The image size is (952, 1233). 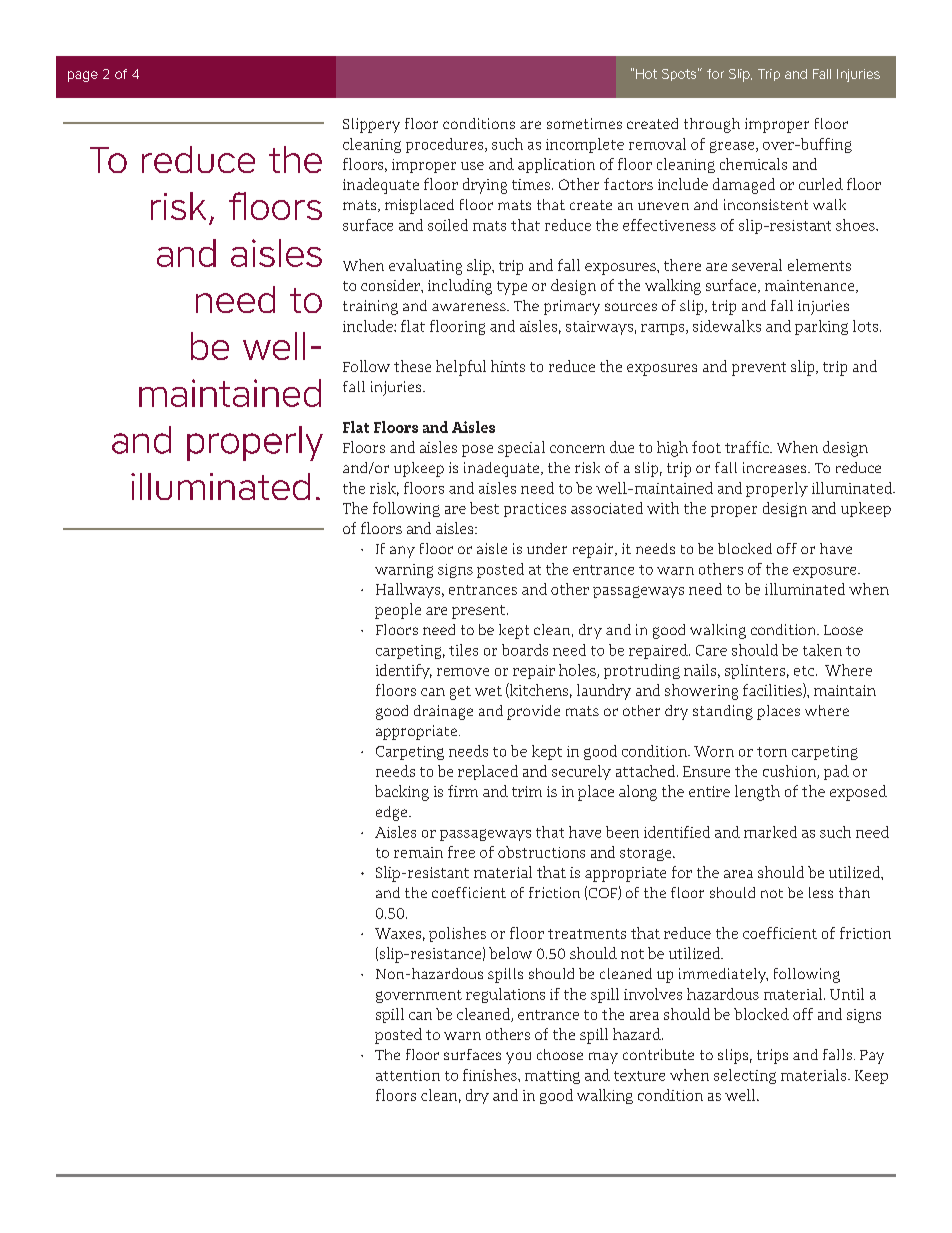 What do you see at coordinates (463, 791) in the image?
I see `firm` at bounding box center [463, 791].
